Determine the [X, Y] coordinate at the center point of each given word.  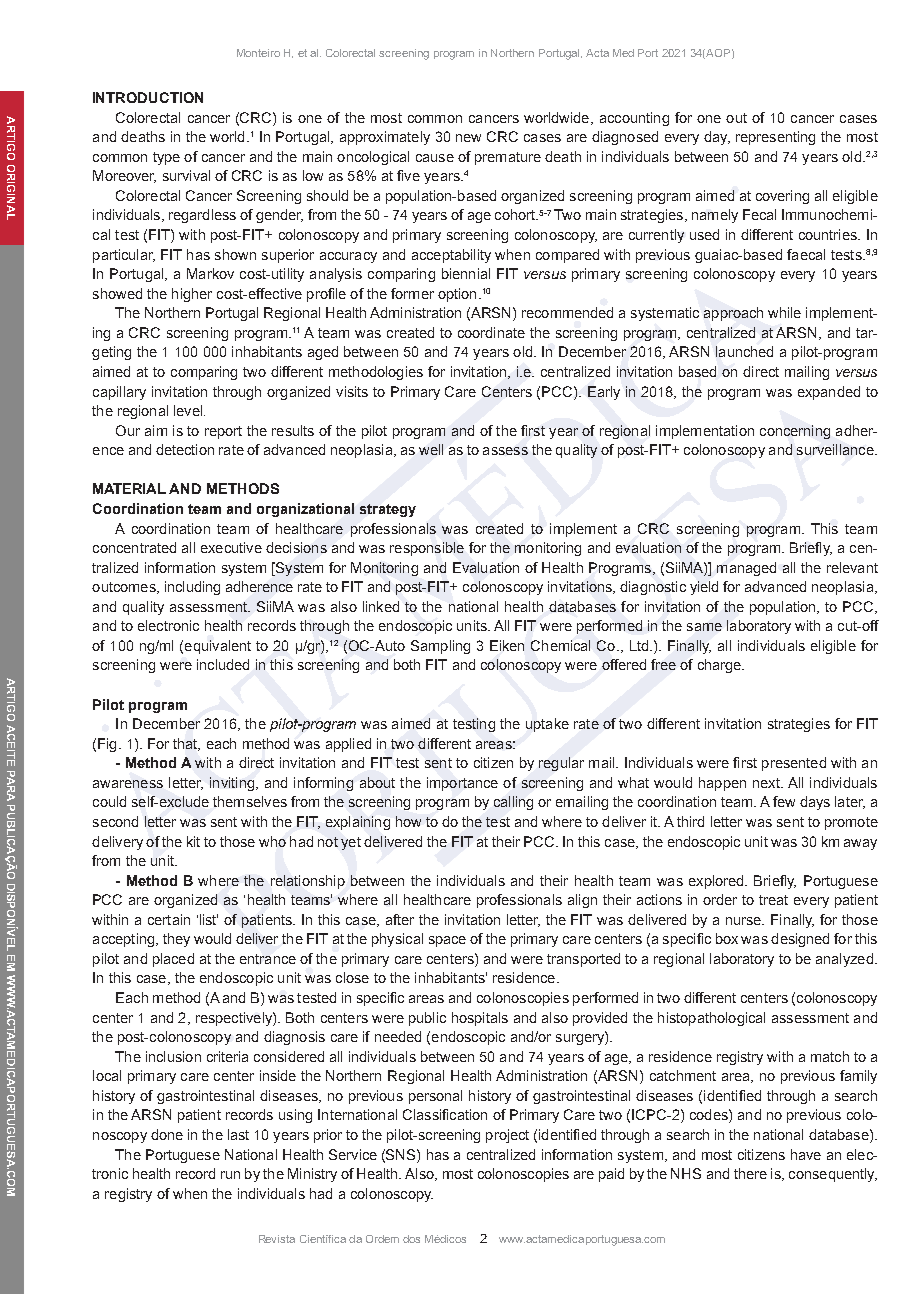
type [166, 158]
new [468, 138]
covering [782, 197]
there [750, 1173]
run [230, 1175]
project [507, 1136]
